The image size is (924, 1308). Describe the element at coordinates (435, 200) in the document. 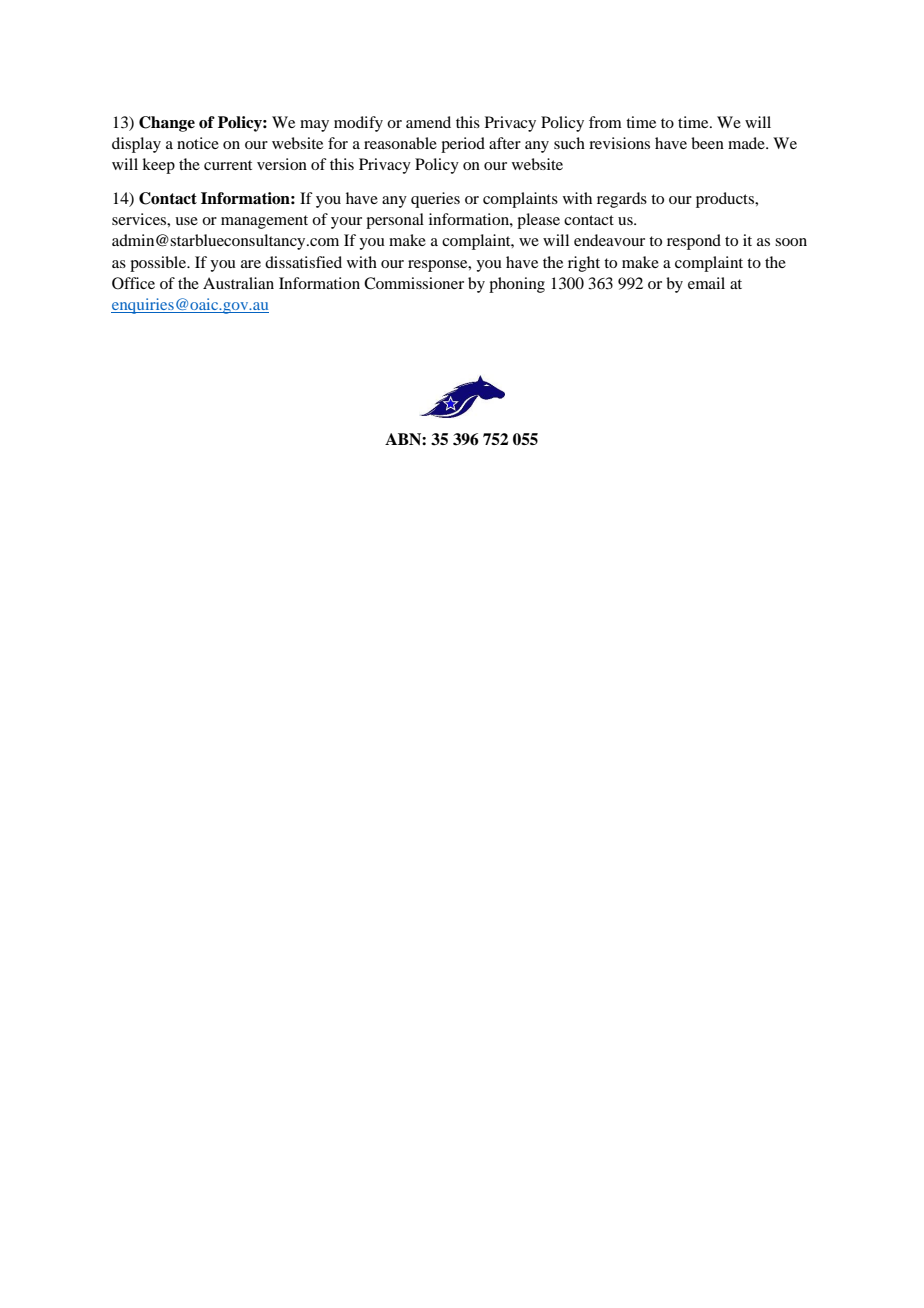

I see `queries` at that location.
